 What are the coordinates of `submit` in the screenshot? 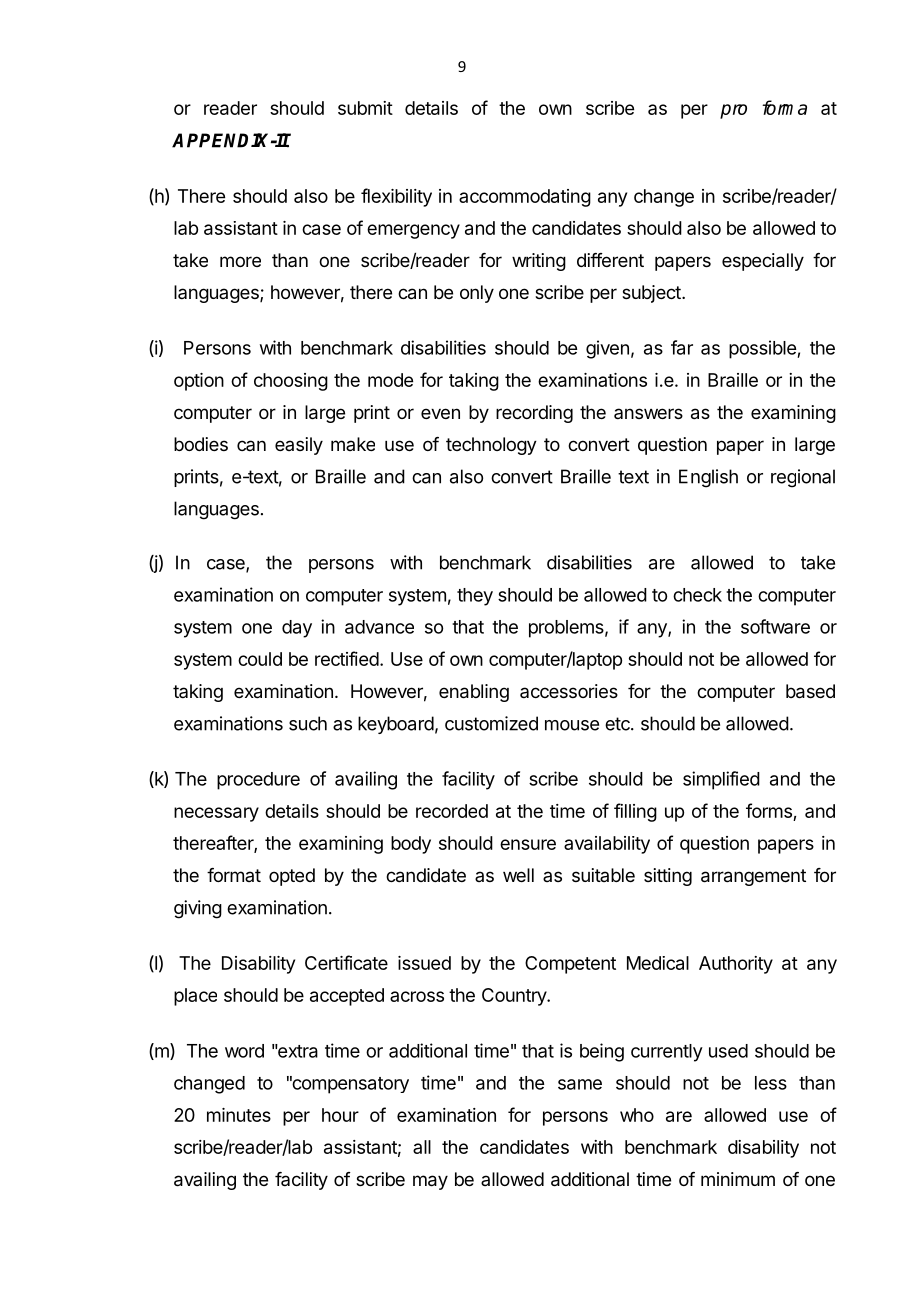 It's located at (365, 108).
